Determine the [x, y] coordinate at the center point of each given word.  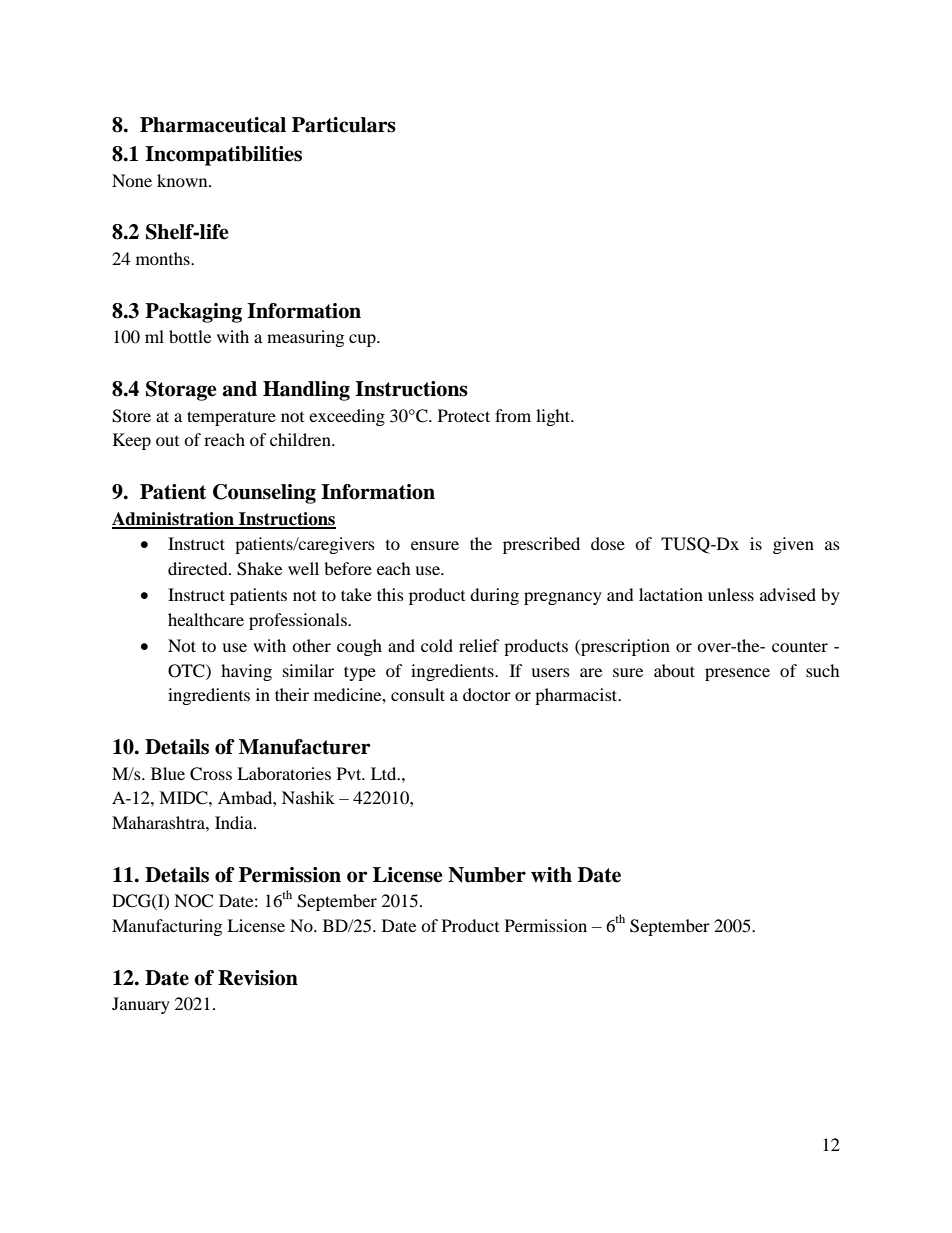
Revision [258, 978]
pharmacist [577, 696]
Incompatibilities [223, 156]
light [554, 417]
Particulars [344, 125]
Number [487, 875]
